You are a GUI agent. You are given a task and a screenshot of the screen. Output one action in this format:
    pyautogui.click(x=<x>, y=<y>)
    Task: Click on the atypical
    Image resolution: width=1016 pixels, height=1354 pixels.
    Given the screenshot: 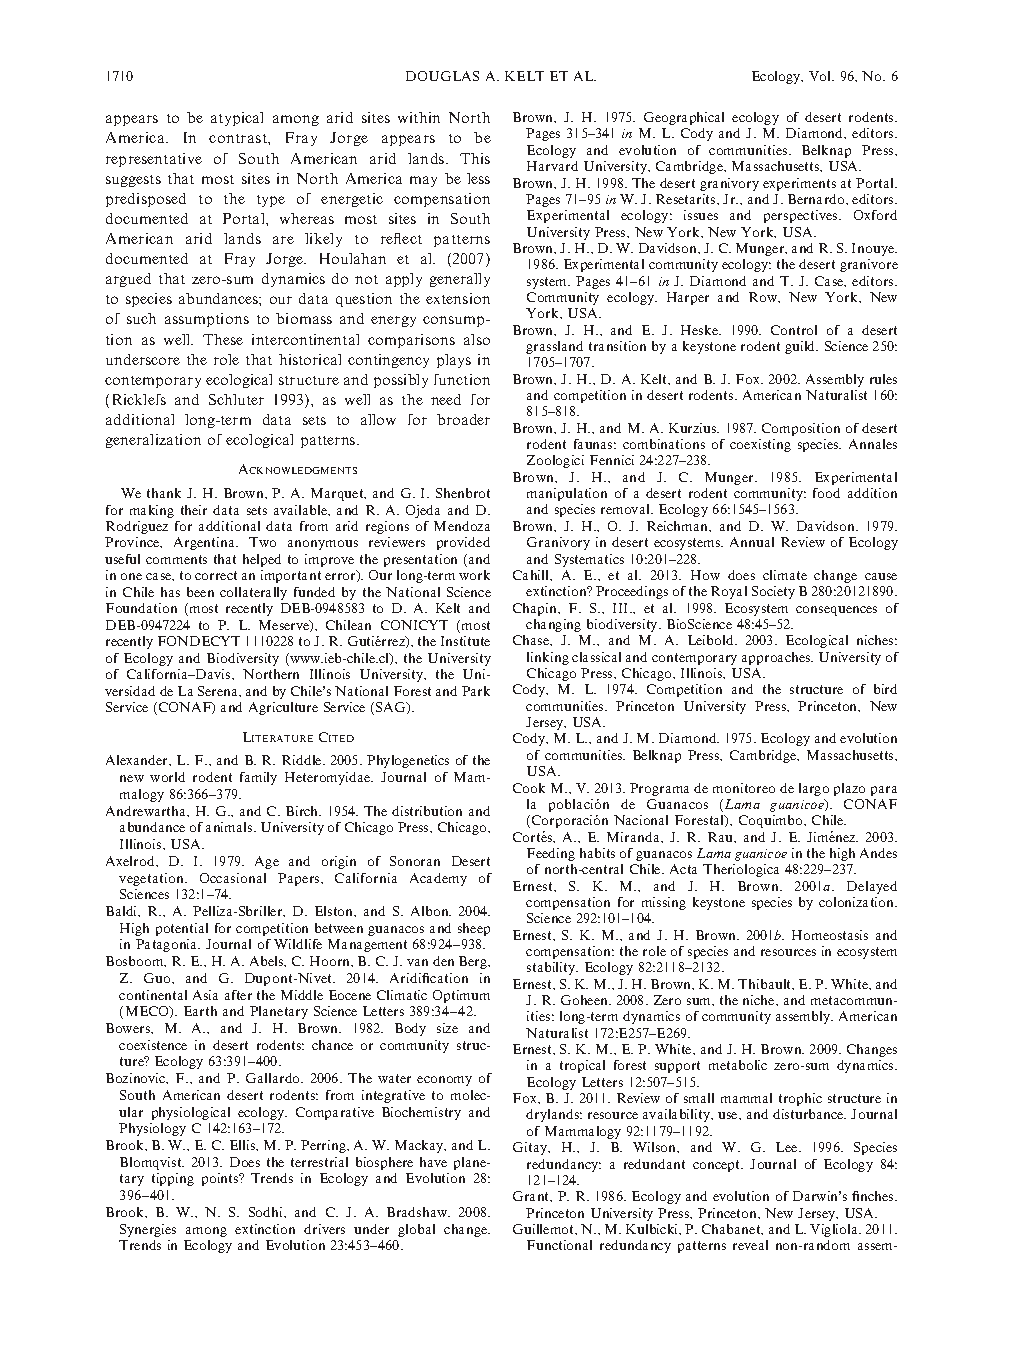 What is the action you would take?
    pyautogui.click(x=237, y=119)
